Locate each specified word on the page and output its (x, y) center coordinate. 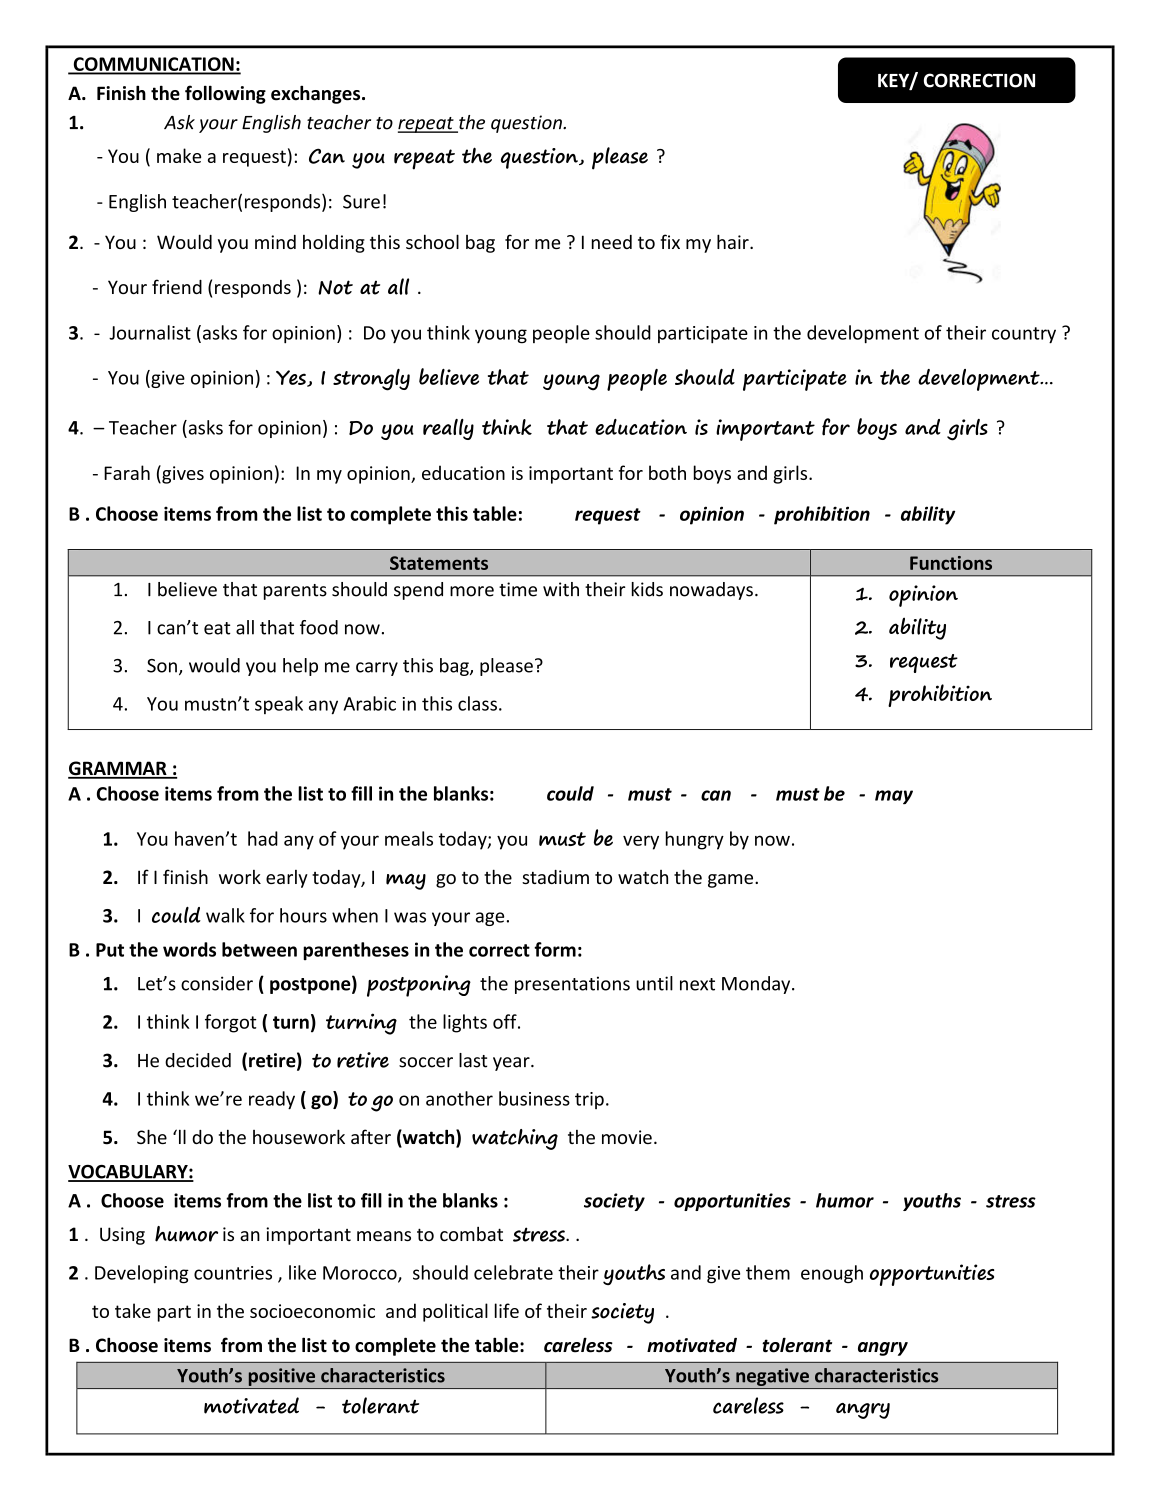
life (507, 1310)
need (612, 242)
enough (832, 1274)
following (225, 94)
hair (734, 241)
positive (282, 1377)
